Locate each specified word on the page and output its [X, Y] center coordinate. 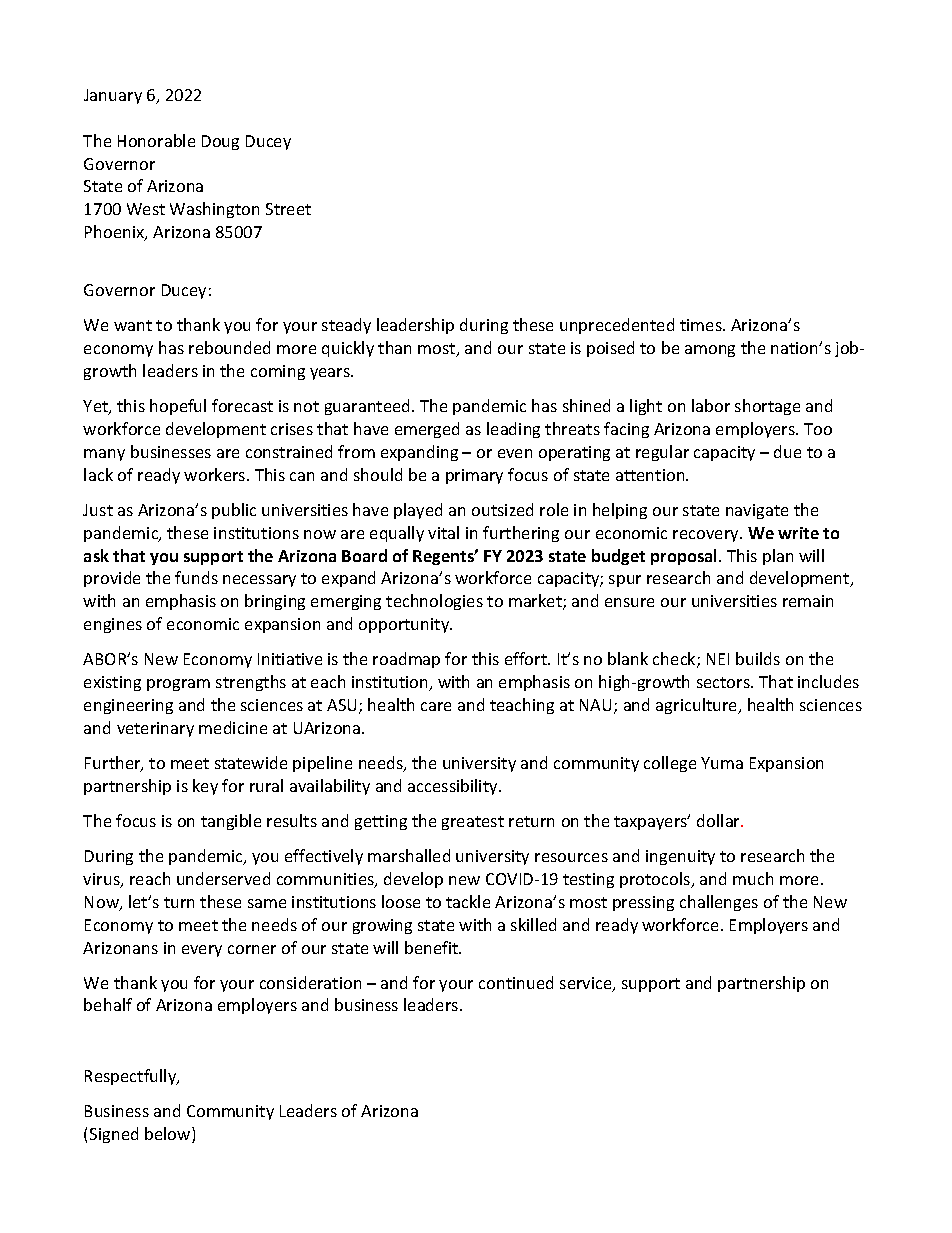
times [702, 325]
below [169, 1135]
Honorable [156, 140]
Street [288, 209]
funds [196, 577]
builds [758, 658]
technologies [434, 602]
